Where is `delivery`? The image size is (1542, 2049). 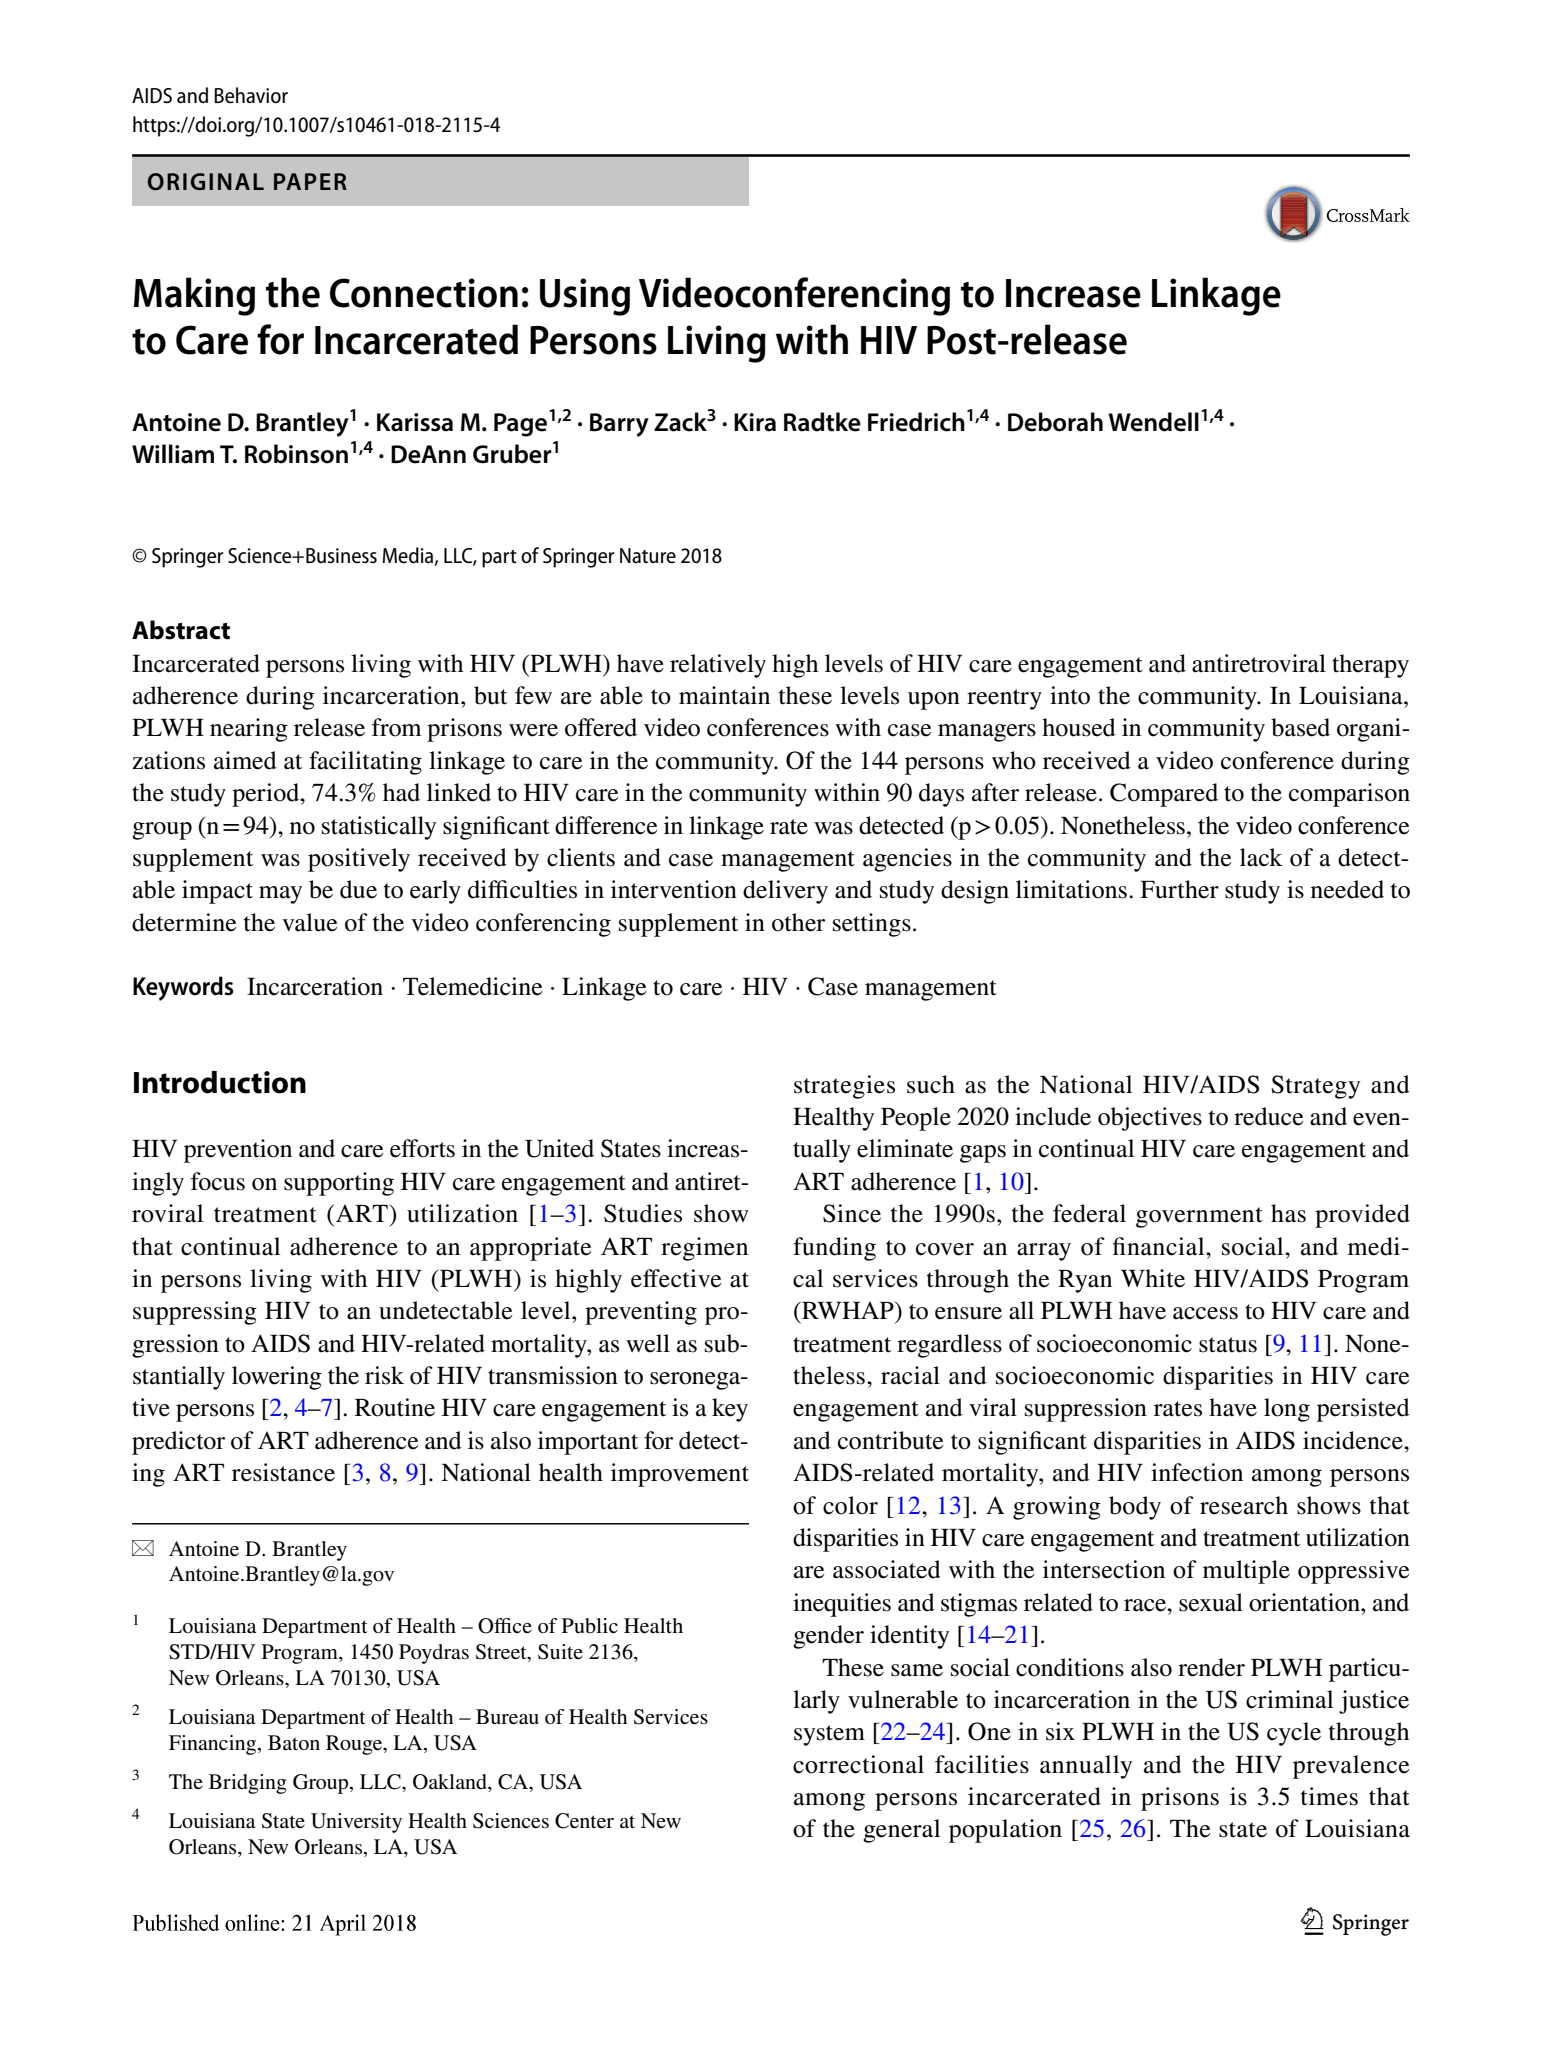 delivery is located at coordinates (785, 892).
